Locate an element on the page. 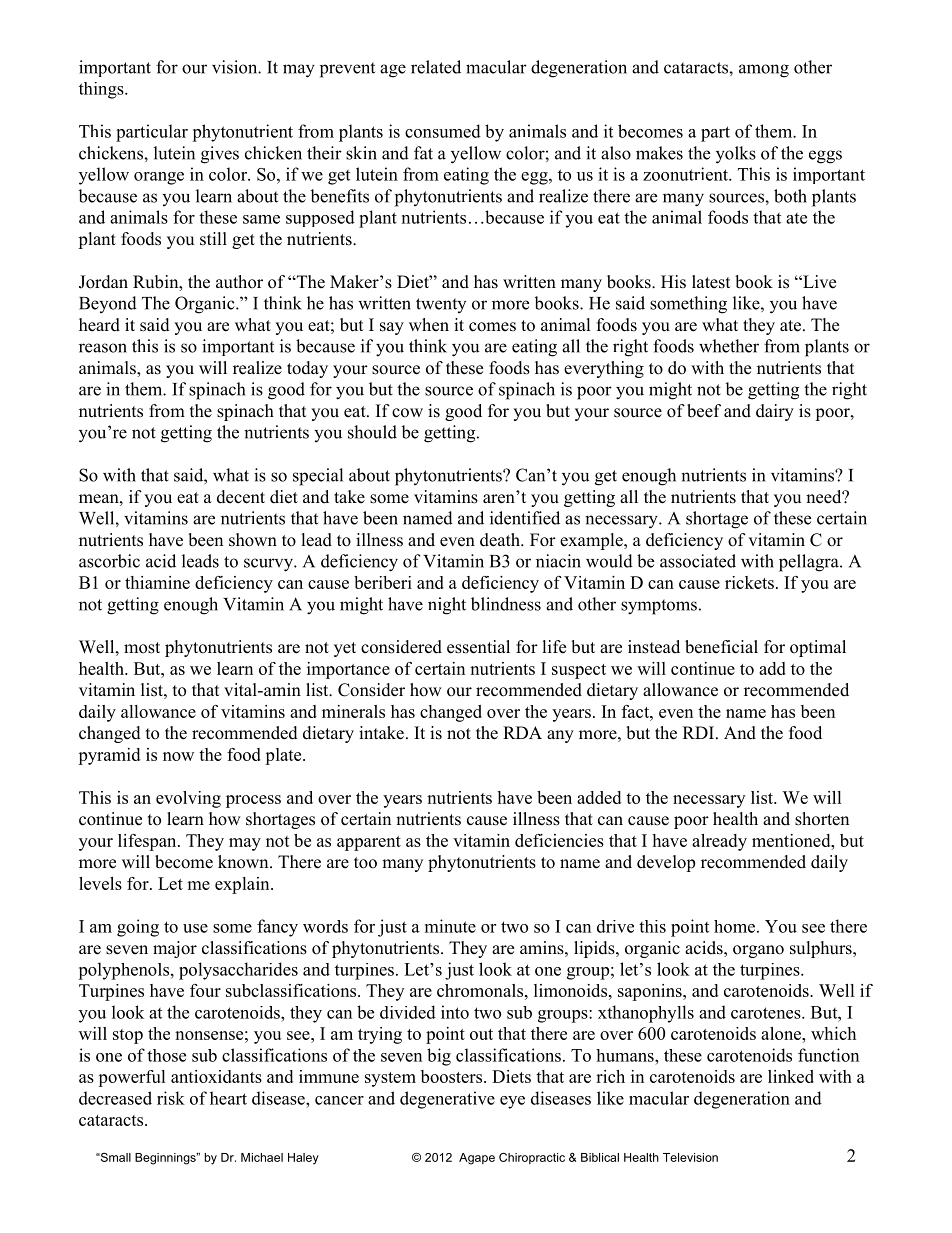 The height and width of the page is (1233, 952). degenerative is located at coordinates (447, 1100).
